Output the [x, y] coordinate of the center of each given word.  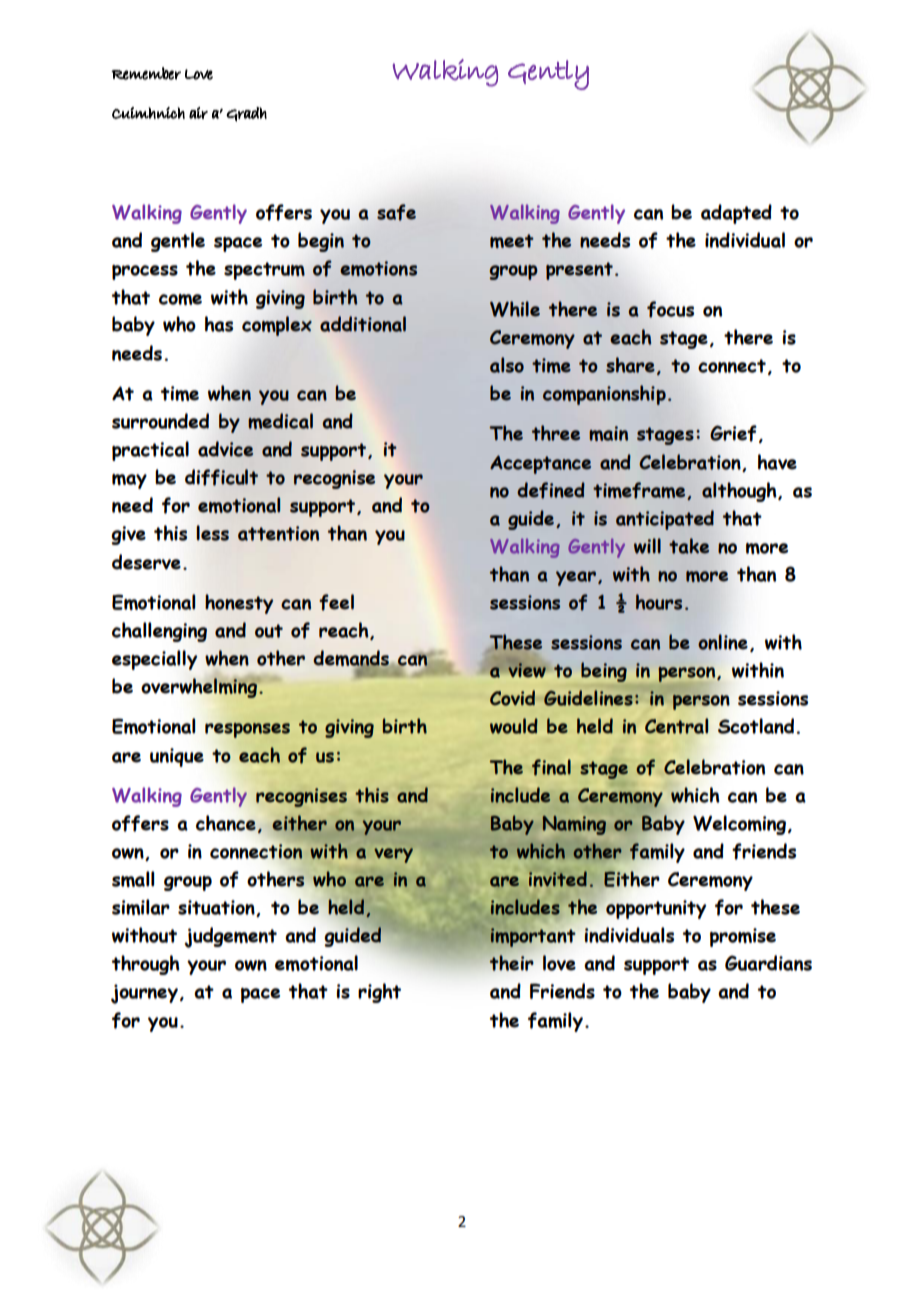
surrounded [160, 421]
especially [155, 660]
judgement [230, 937]
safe [396, 212]
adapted [736, 214]
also [507, 365]
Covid [512, 698]
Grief [733, 433]
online [723, 642]
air [198, 113]
